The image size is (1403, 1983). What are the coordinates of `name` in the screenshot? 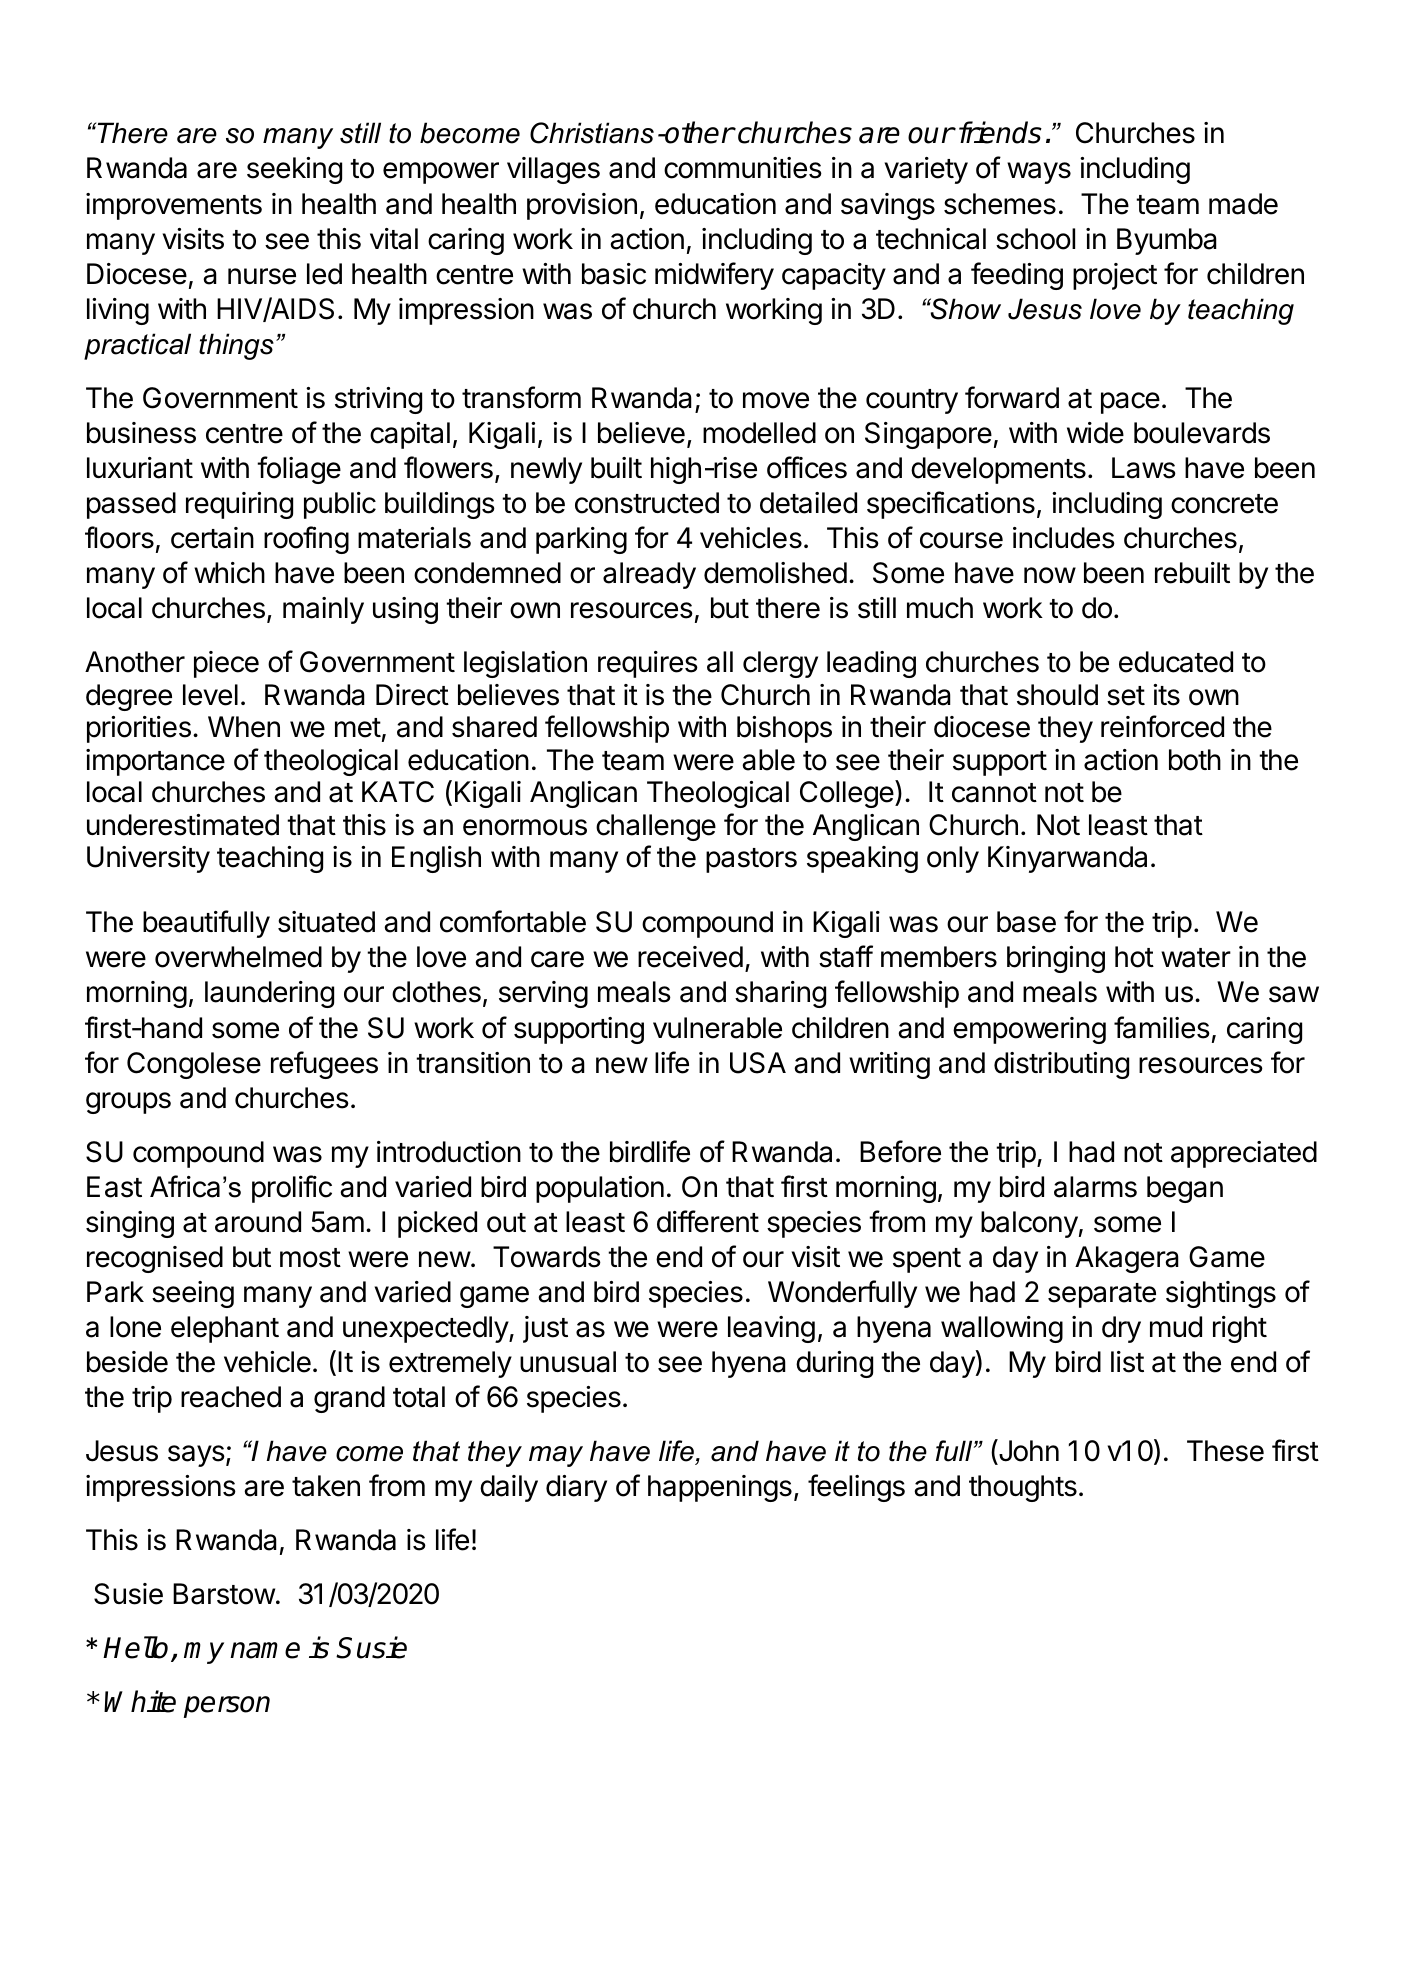 It's located at (265, 1650).
